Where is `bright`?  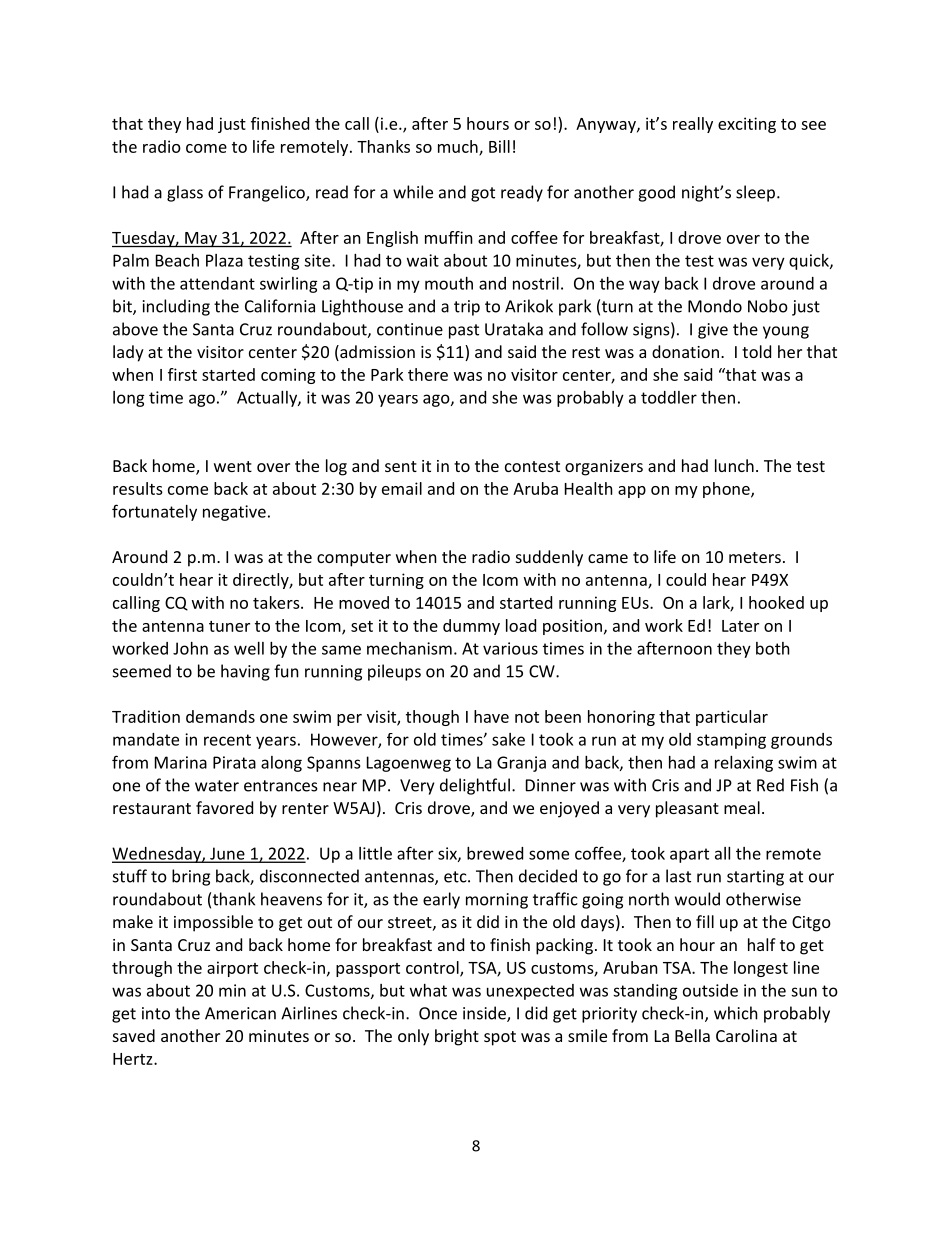 bright is located at coordinates (457, 1037).
